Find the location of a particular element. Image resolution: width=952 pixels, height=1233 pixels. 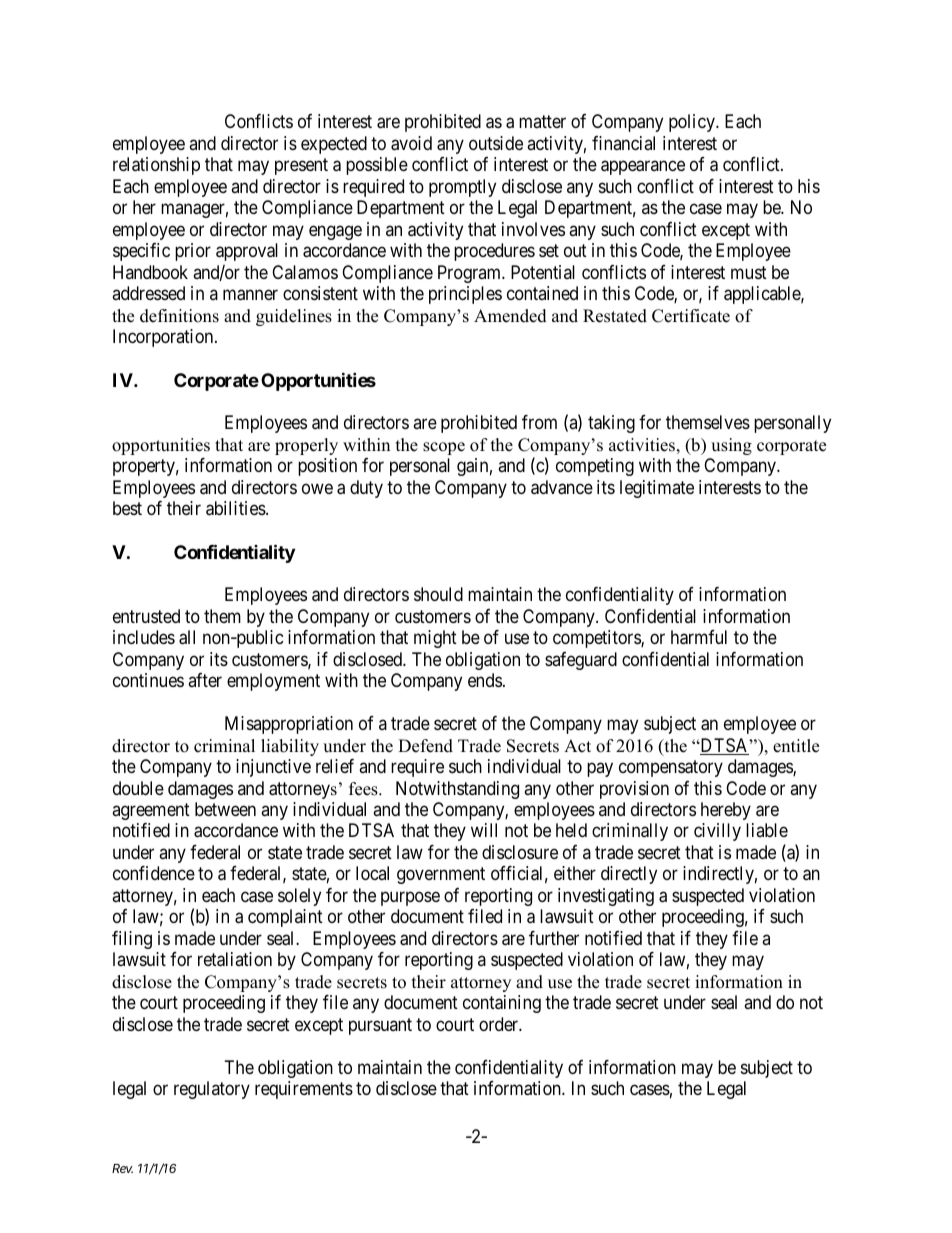

regulatory is located at coordinates (212, 1090).
